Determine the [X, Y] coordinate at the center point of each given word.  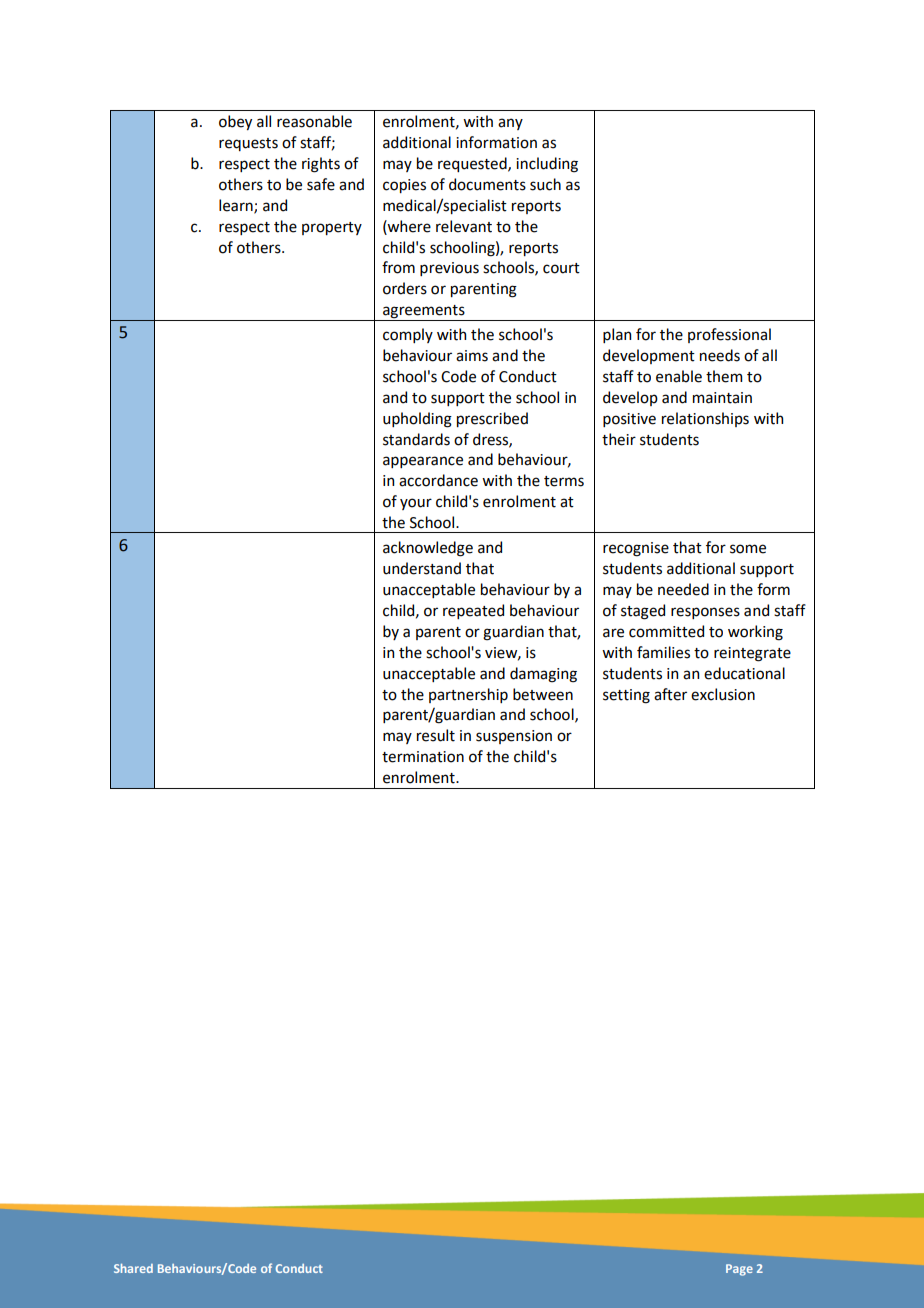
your [416, 504]
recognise [636, 549]
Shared [133, 1268]
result [436, 735]
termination [423, 757]
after [670, 694]
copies [404, 186]
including [547, 165]
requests [248, 144]
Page [739, 1270]
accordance [438, 480]
